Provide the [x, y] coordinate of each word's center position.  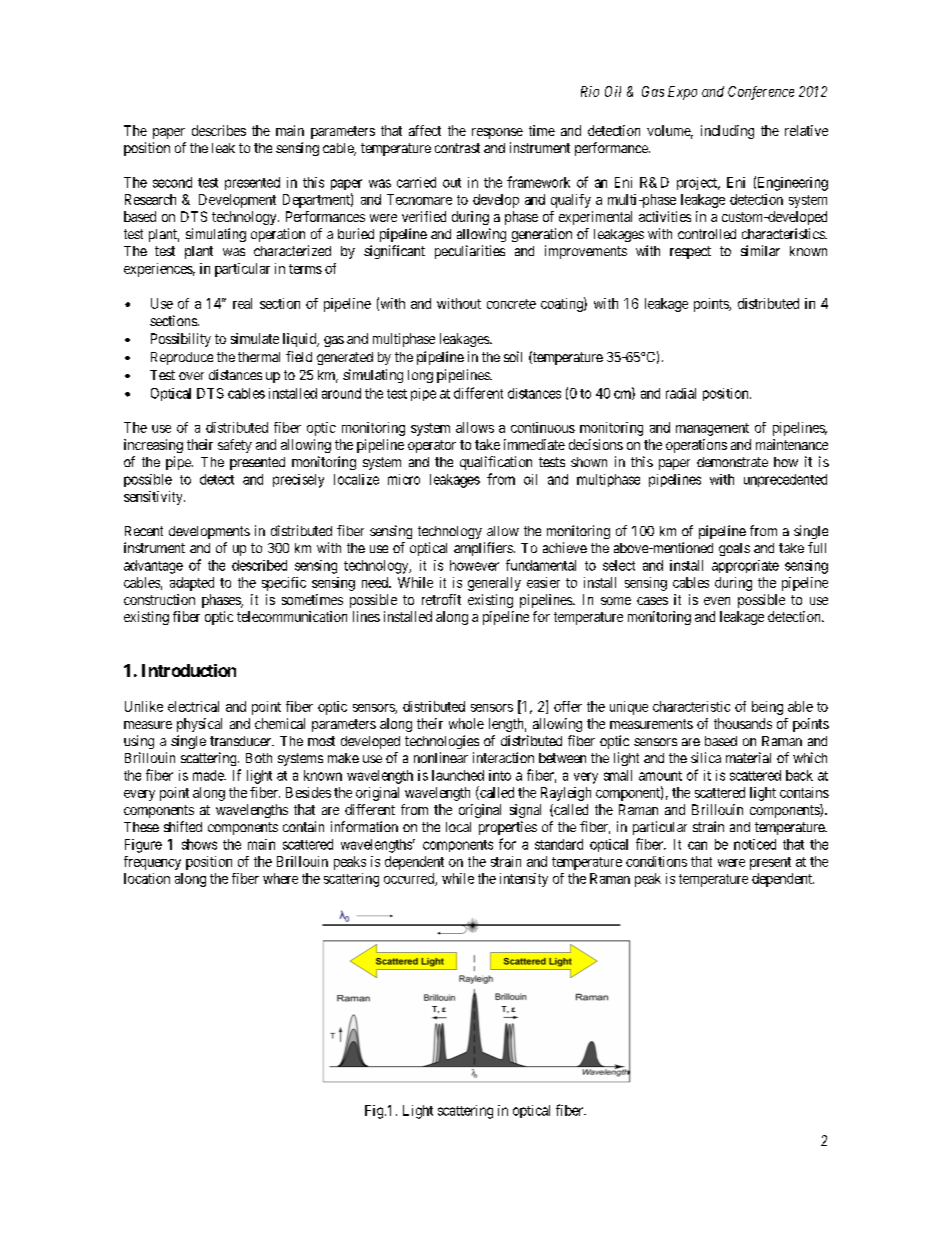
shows [199, 844]
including [727, 132]
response [497, 133]
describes [219, 130]
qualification [496, 463]
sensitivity [154, 498]
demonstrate [732, 462]
